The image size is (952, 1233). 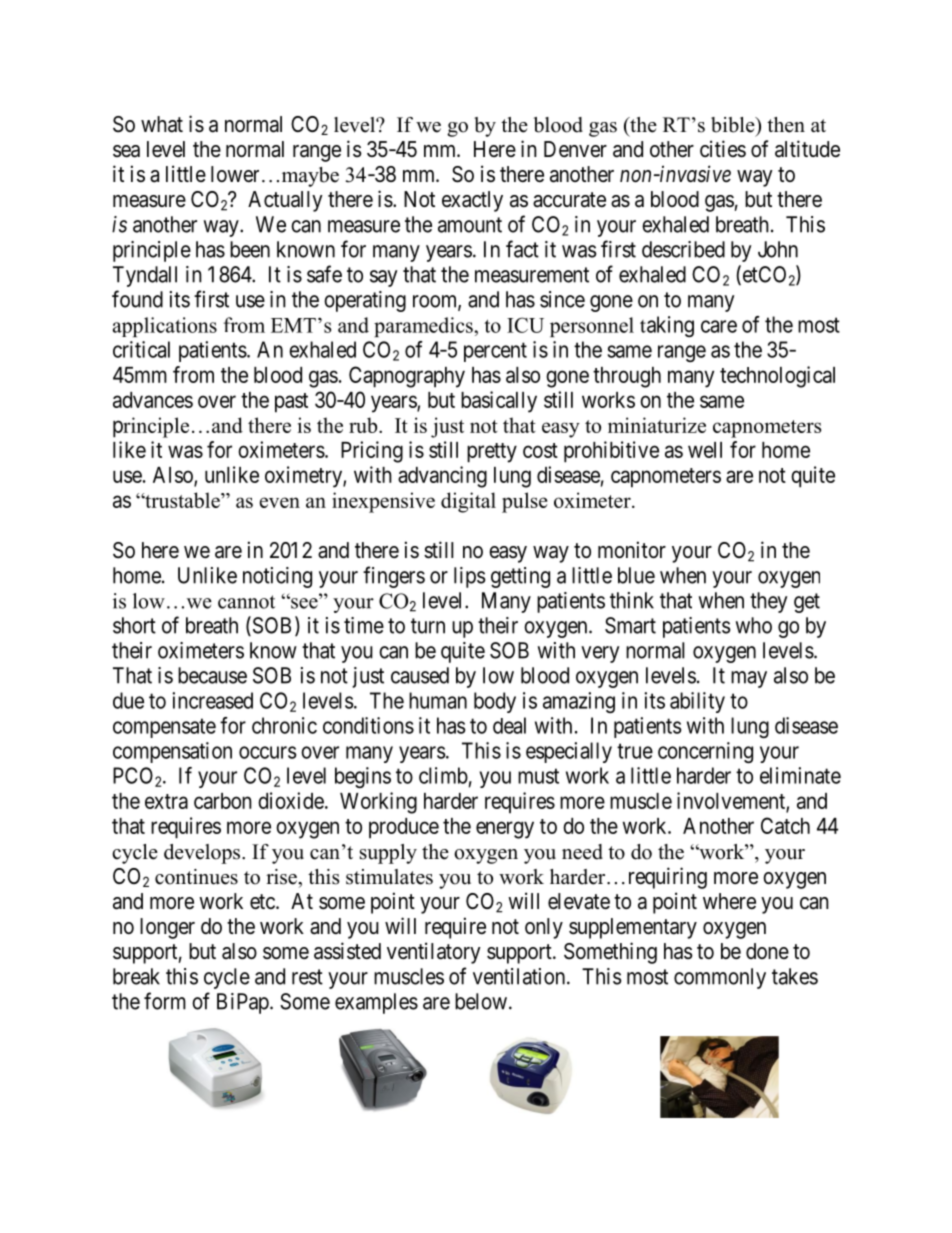 I want to click on cities, so click(x=723, y=149).
